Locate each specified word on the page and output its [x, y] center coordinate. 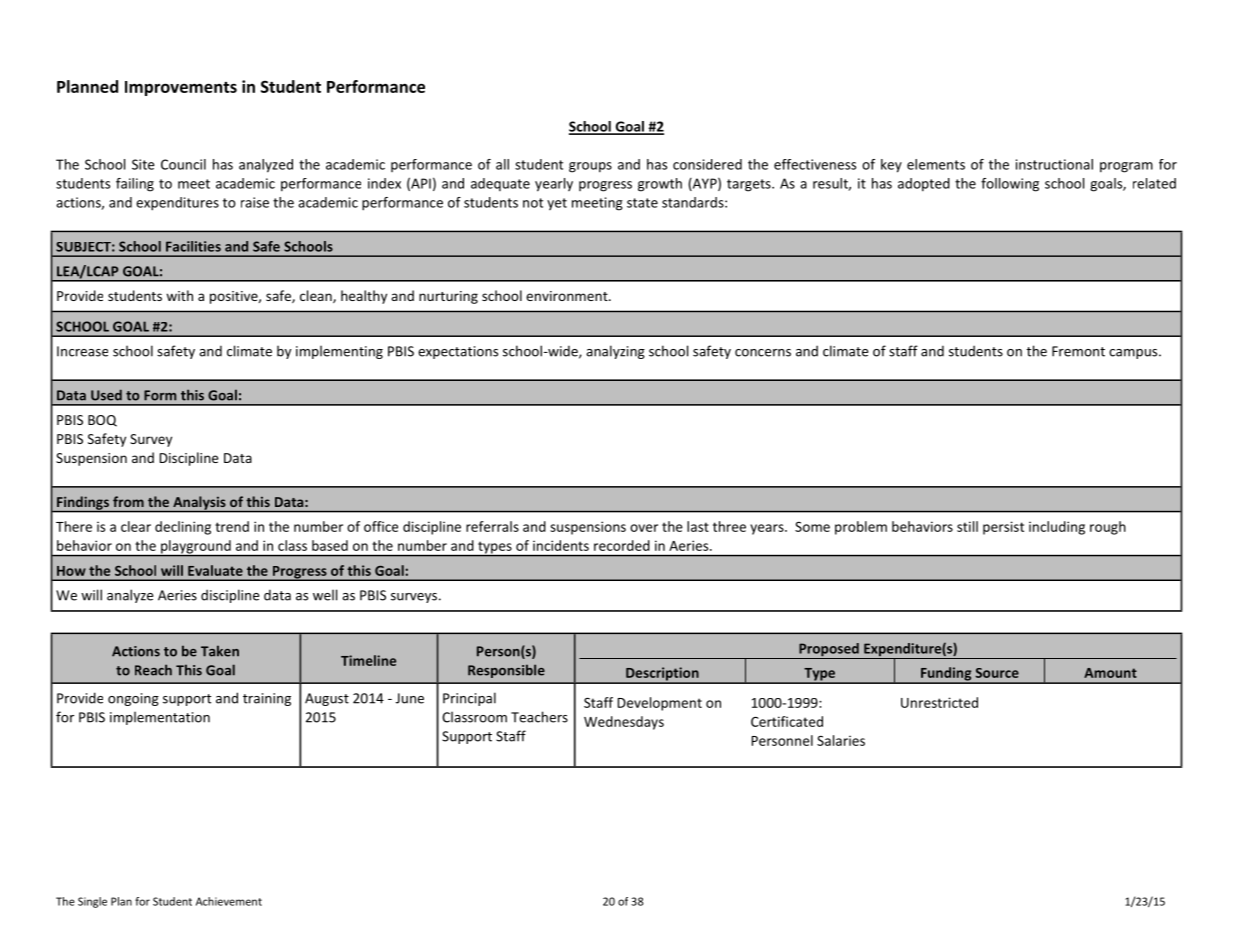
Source [997, 673]
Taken [220, 651]
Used [106, 395]
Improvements [181, 88]
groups [590, 167]
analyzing [615, 352]
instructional [1054, 164]
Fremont [1078, 351]
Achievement [229, 901]
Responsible [506, 671]
